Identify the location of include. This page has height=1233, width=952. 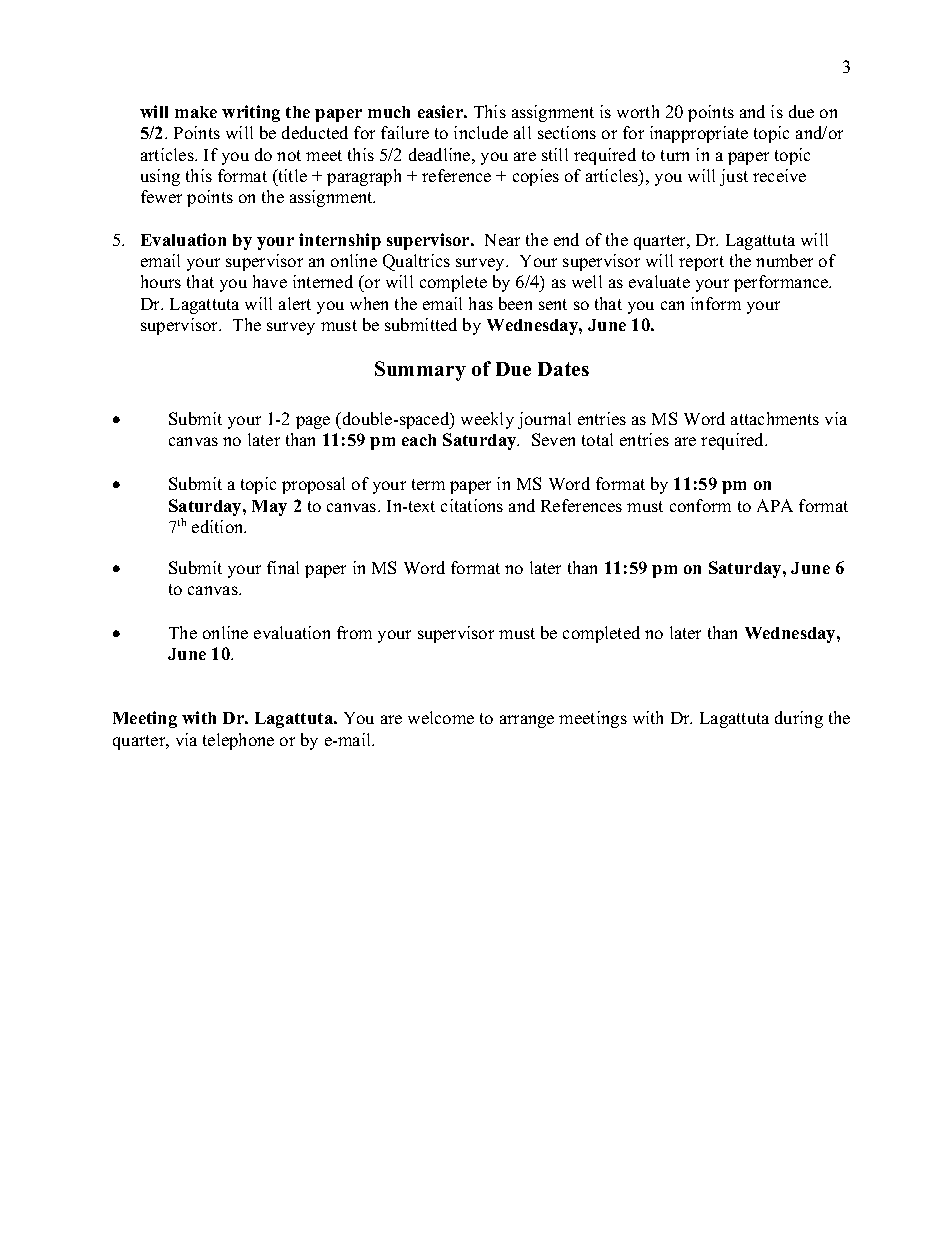
(481, 132).
